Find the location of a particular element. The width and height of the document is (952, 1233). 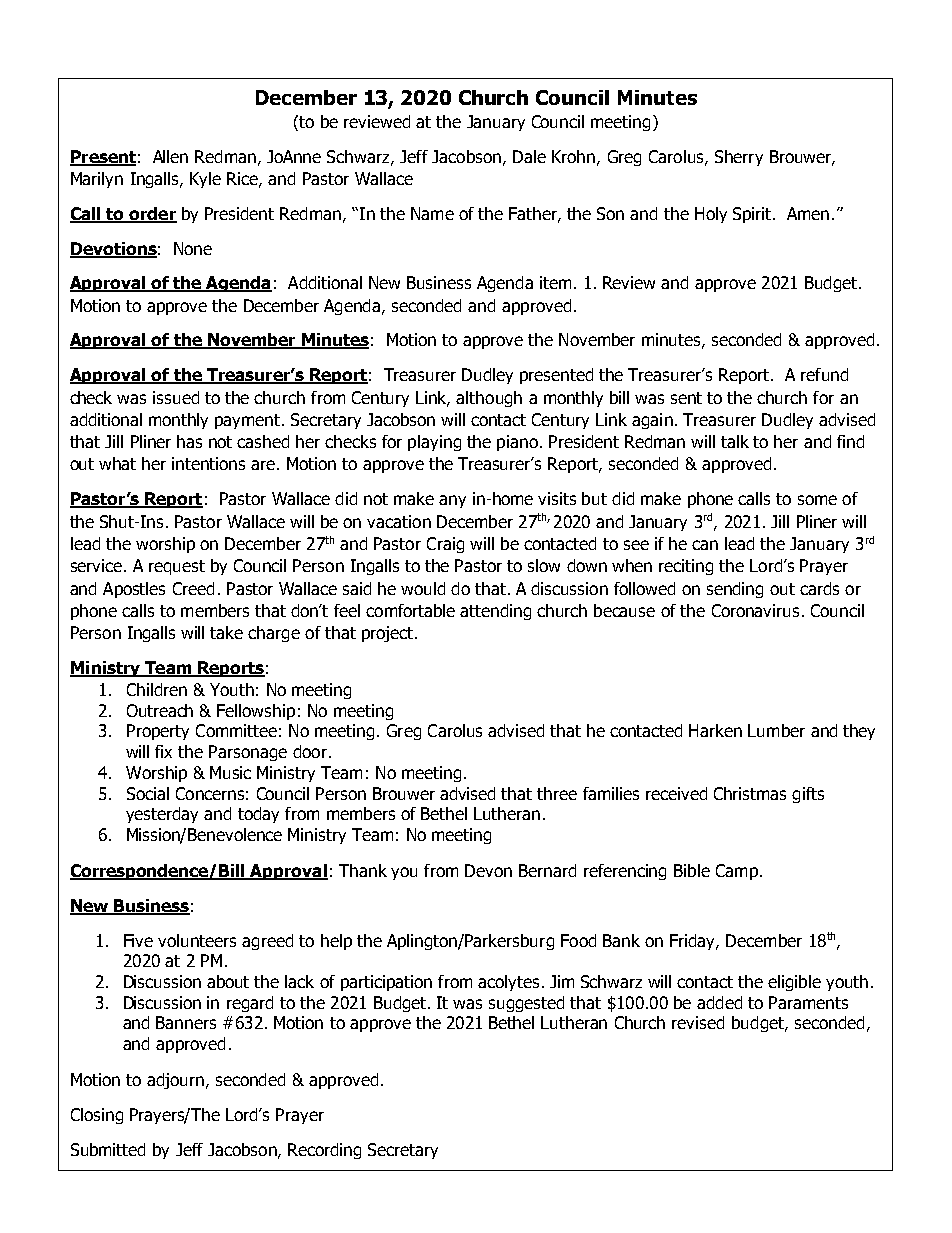

take is located at coordinates (226, 632).
